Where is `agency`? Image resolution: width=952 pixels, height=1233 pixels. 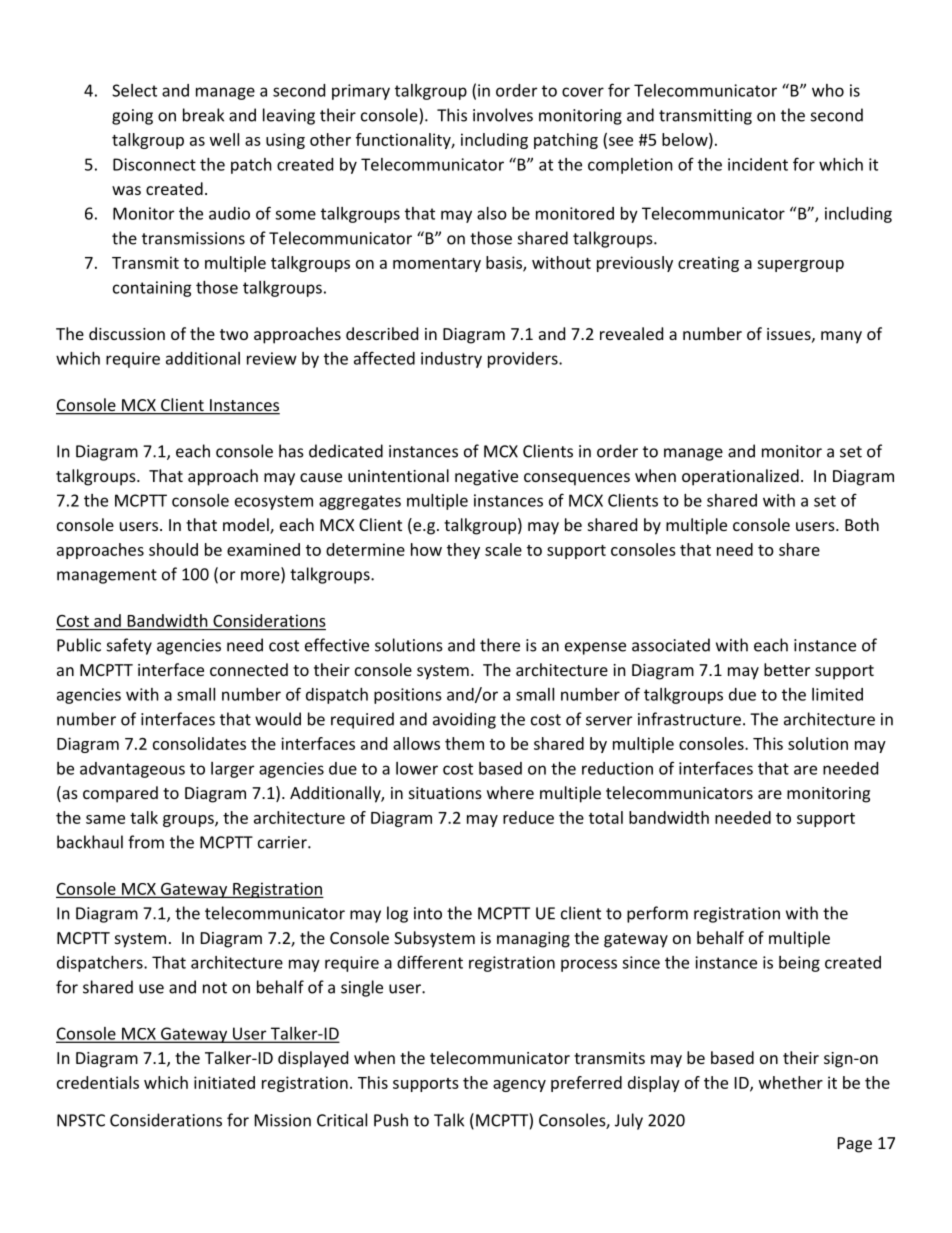 agency is located at coordinates (519, 1086).
